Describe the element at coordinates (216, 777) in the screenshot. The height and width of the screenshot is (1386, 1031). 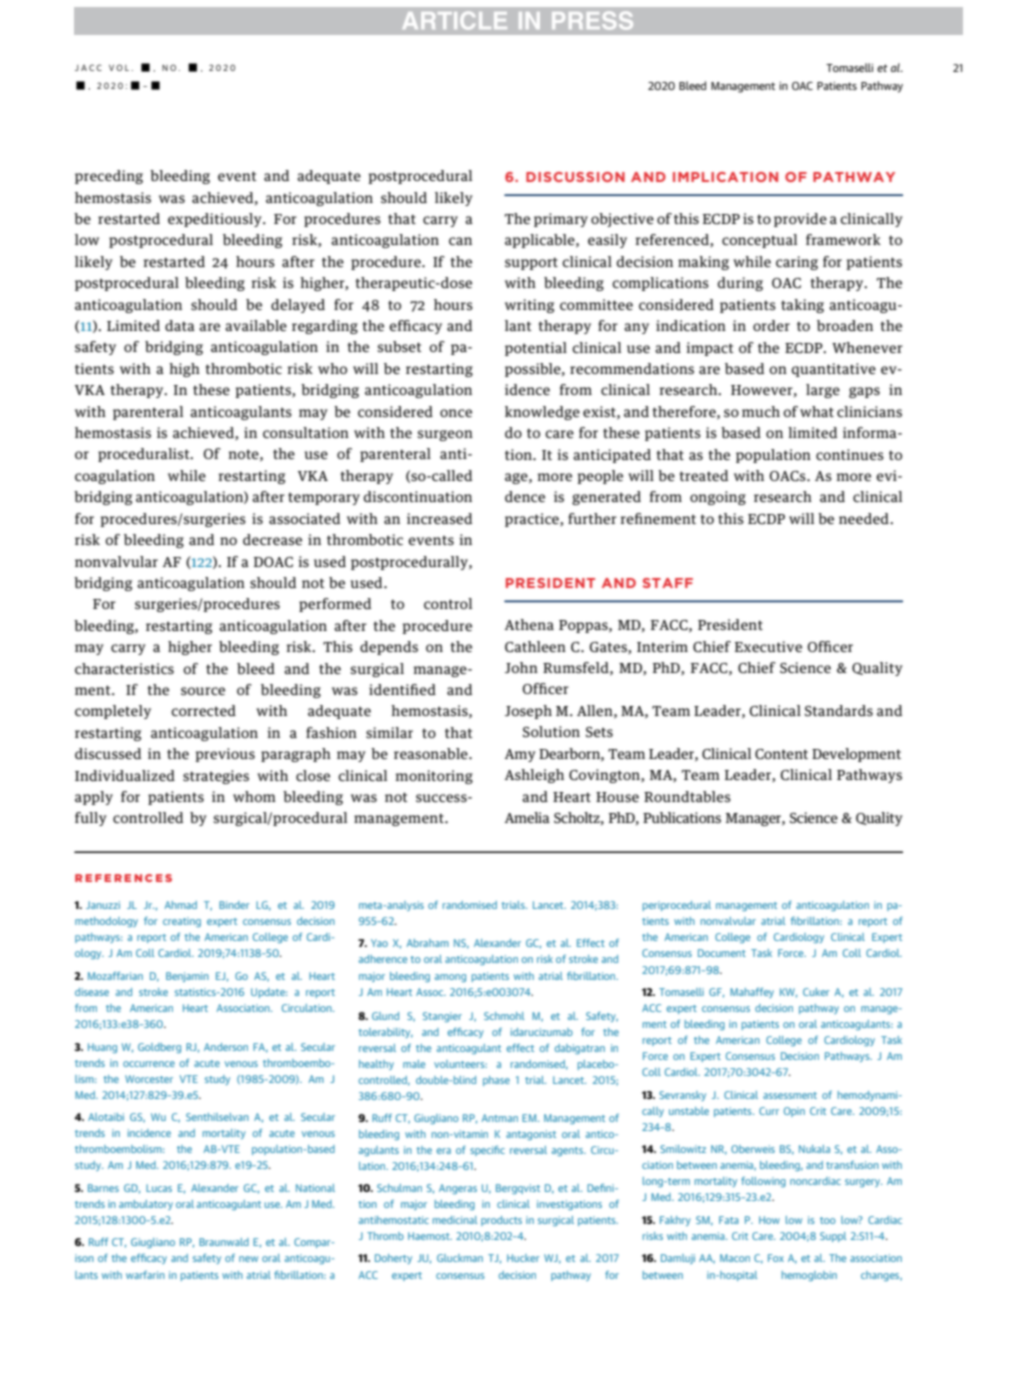
I see `strategies` at that location.
